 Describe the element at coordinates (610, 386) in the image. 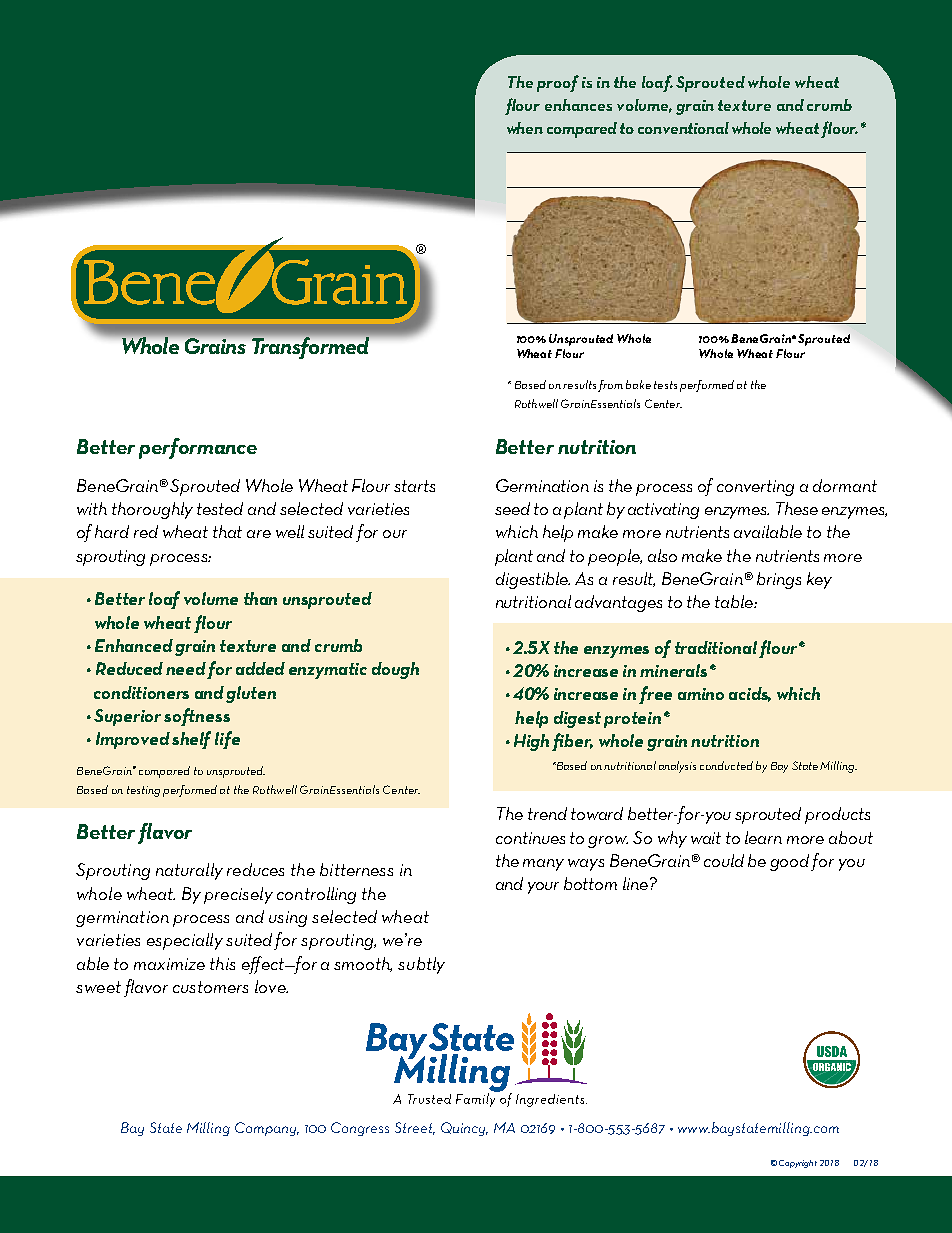

I see `from` at that location.
